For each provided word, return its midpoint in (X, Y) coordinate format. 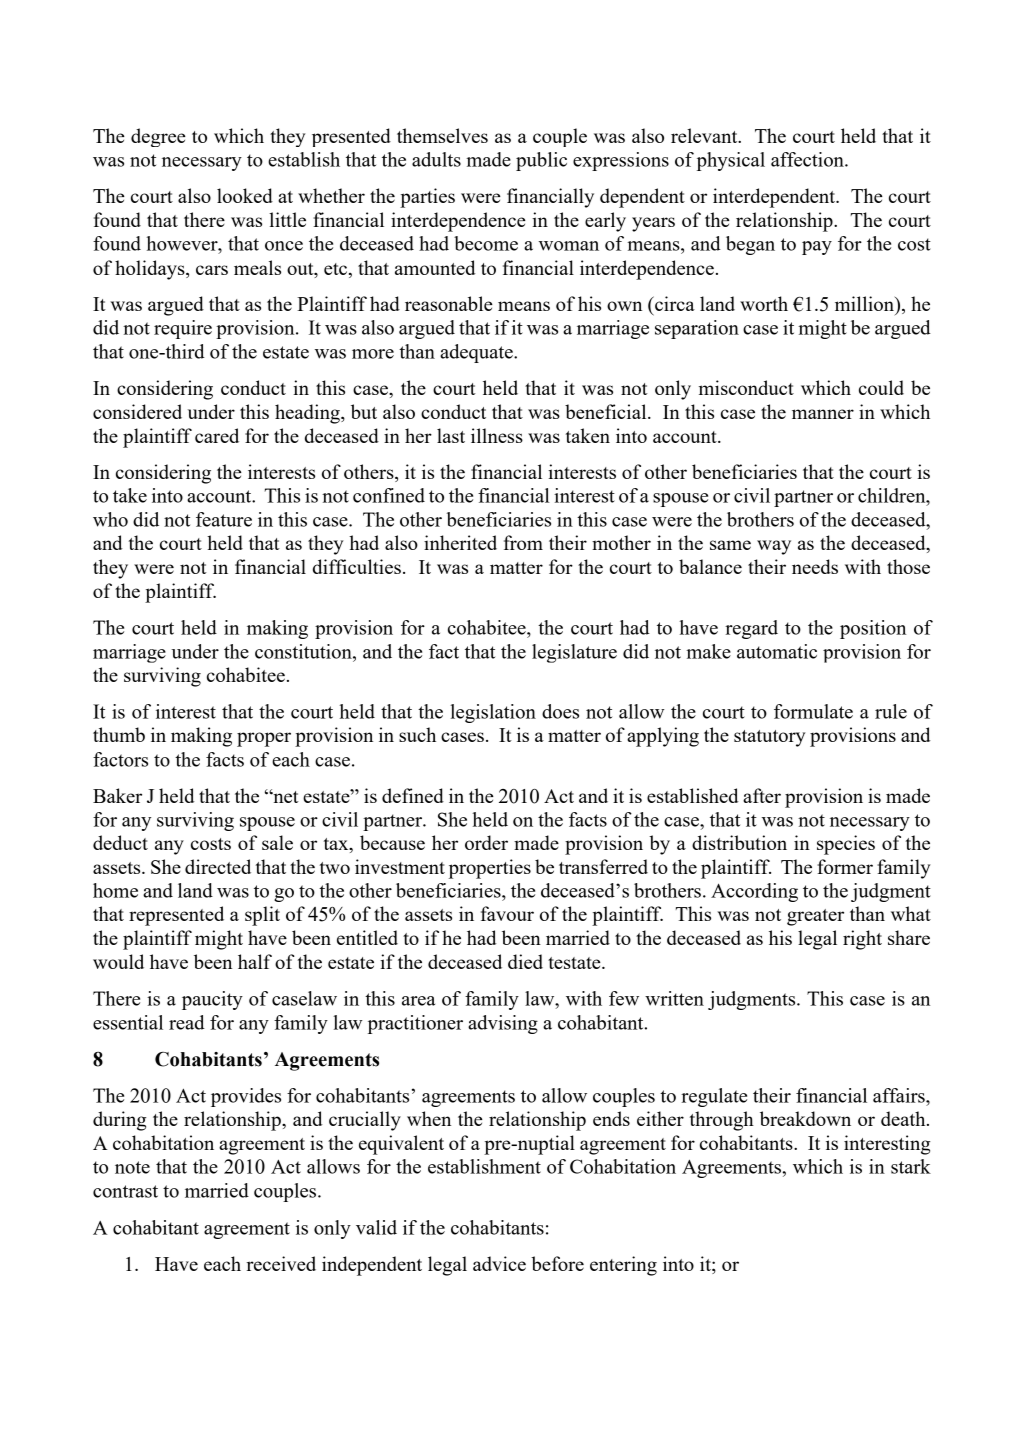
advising (503, 1024)
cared (217, 435)
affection (808, 159)
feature (224, 519)
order (486, 842)
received (281, 1263)
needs (815, 566)
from (523, 542)
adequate (477, 353)
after (762, 795)
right (862, 940)
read (187, 1022)
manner (823, 414)
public (541, 161)
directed (218, 866)
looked (245, 195)
